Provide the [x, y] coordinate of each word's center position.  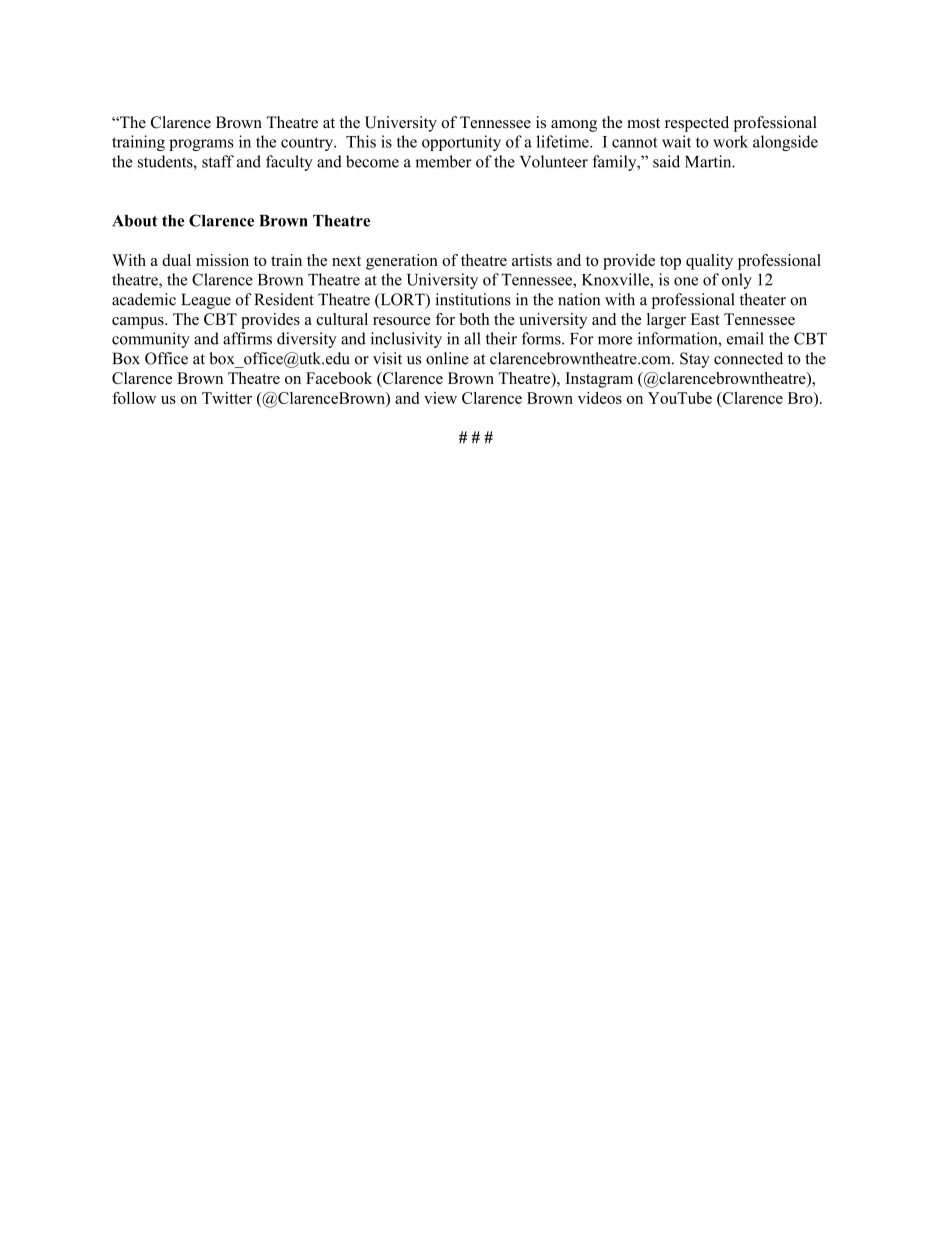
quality [709, 262]
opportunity [461, 143]
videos [600, 398]
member [443, 161]
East [705, 319]
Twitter [227, 398]
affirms [247, 338]
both [474, 319]
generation [402, 262]
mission [222, 260]
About [134, 221]
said [666, 161]
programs [201, 145]
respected [697, 124]
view [440, 398]
